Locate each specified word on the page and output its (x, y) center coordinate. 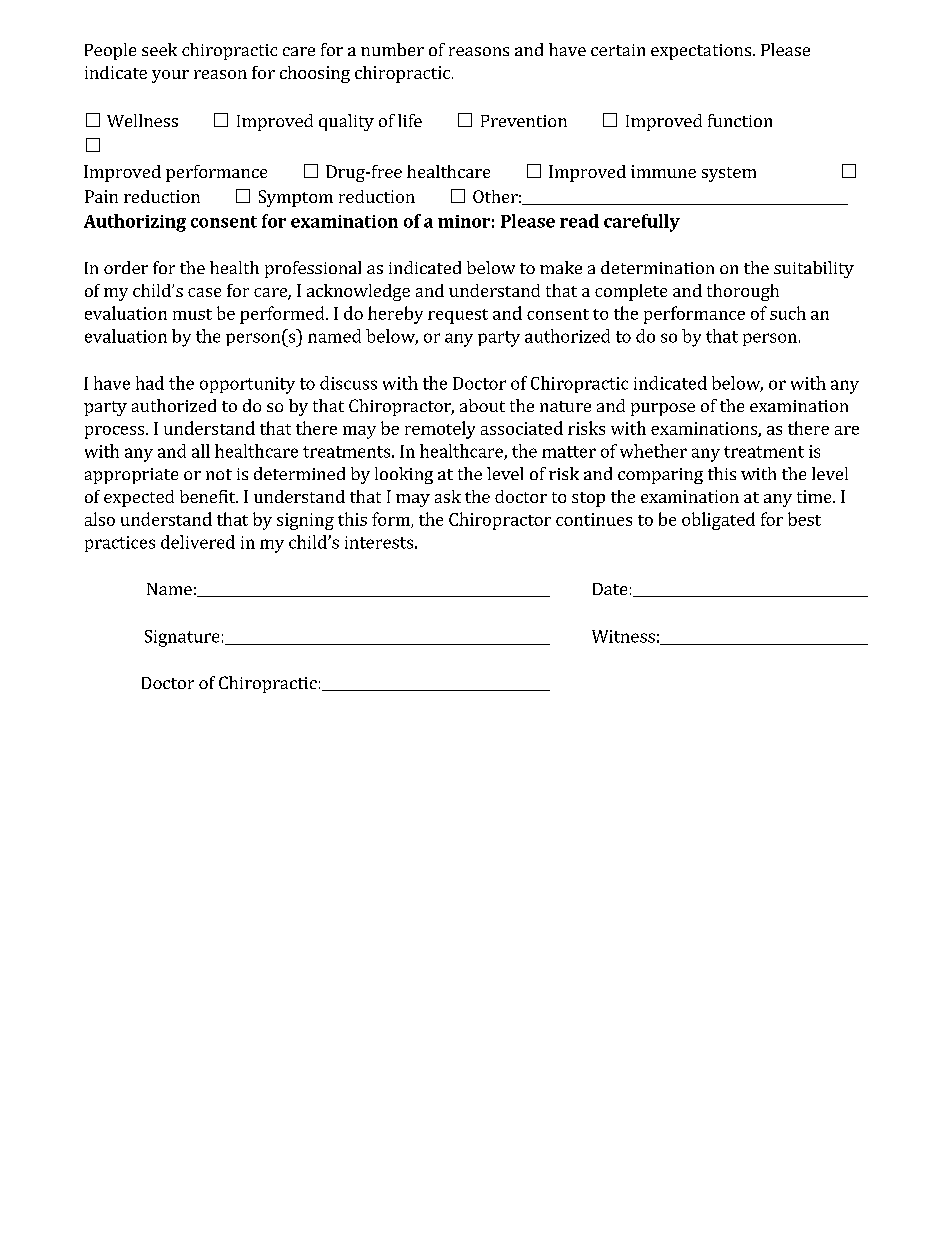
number (392, 49)
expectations (701, 52)
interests (379, 542)
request (458, 316)
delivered (198, 542)
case (204, 292)
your (170, 76)
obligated (718, 521)
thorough (743, 292)
